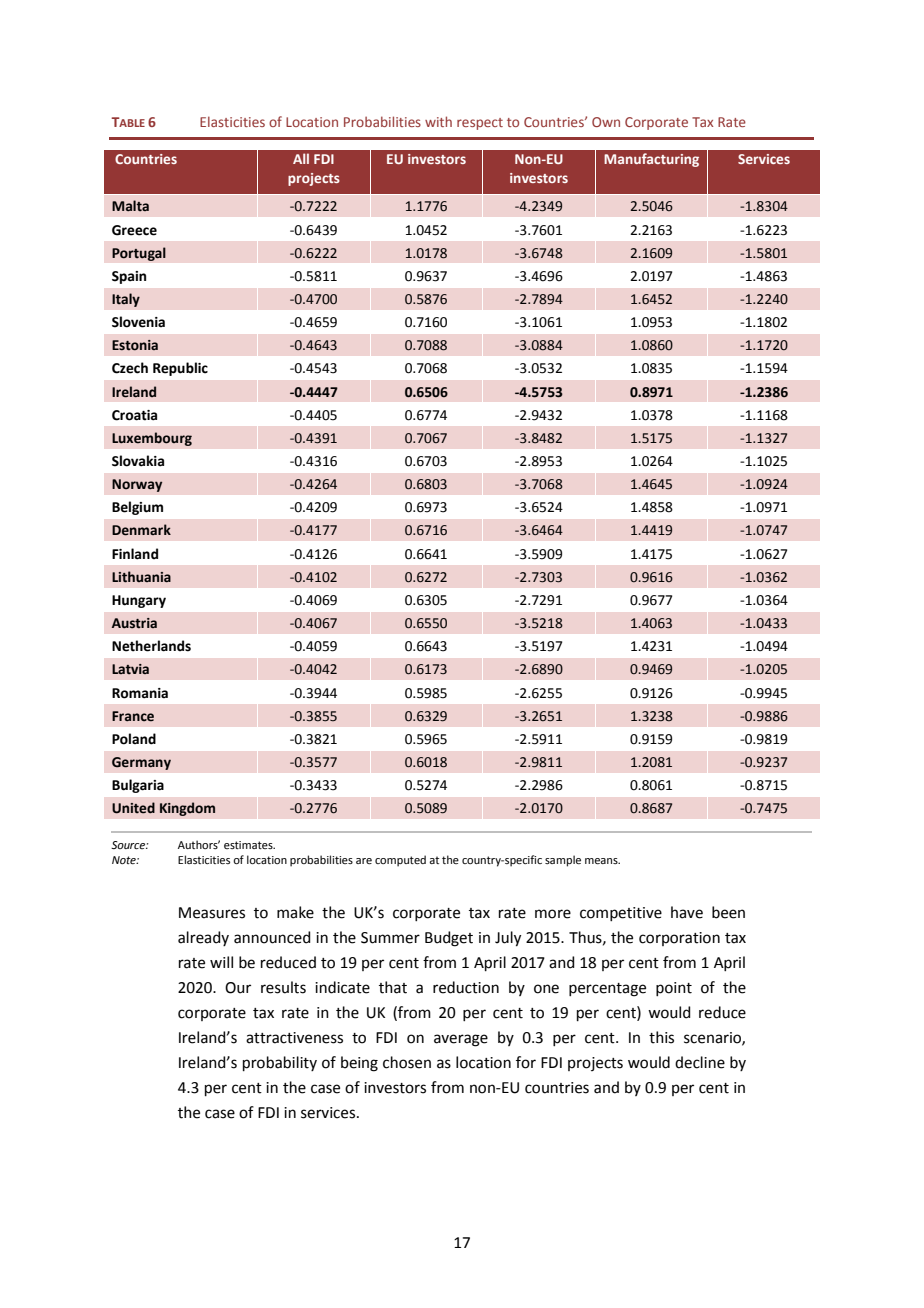 The width and height of the screenshot is (924, 1308). I want to click on Manufacturing, so click(651, 160).
